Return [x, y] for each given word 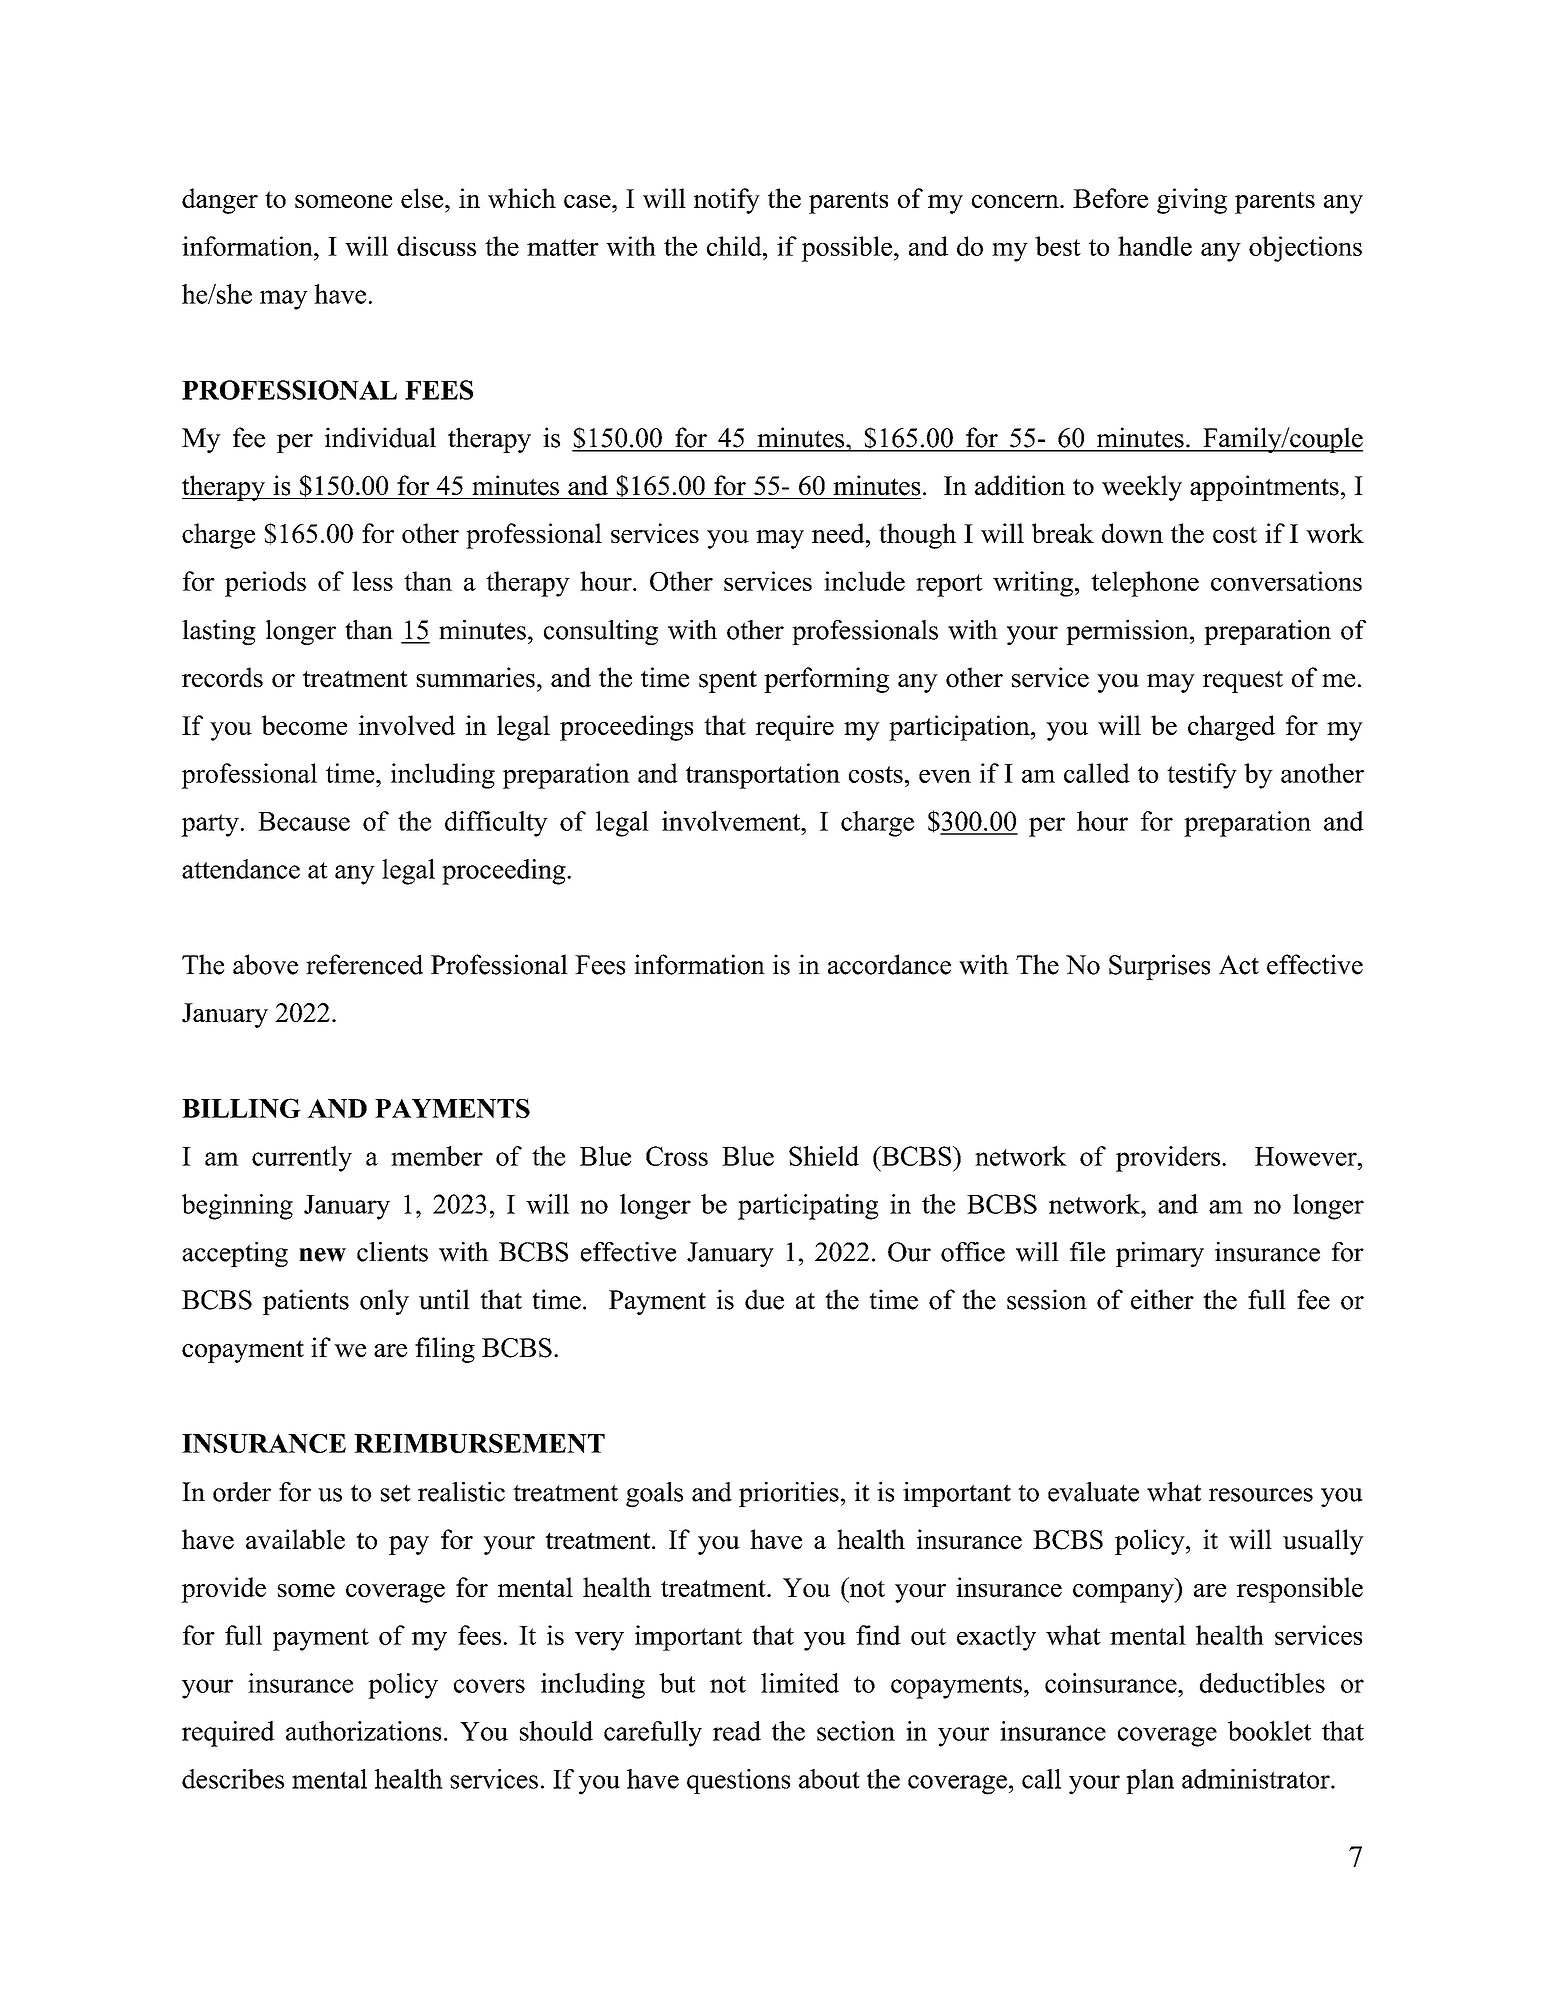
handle [1155, 246]
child [735, 246]
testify [1202, 776]
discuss [436, 246]
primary [1160, 1254]
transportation [763, 776]
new [322, 1255]
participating [808, 1207]
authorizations [363, 1731]
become [304, 725]
